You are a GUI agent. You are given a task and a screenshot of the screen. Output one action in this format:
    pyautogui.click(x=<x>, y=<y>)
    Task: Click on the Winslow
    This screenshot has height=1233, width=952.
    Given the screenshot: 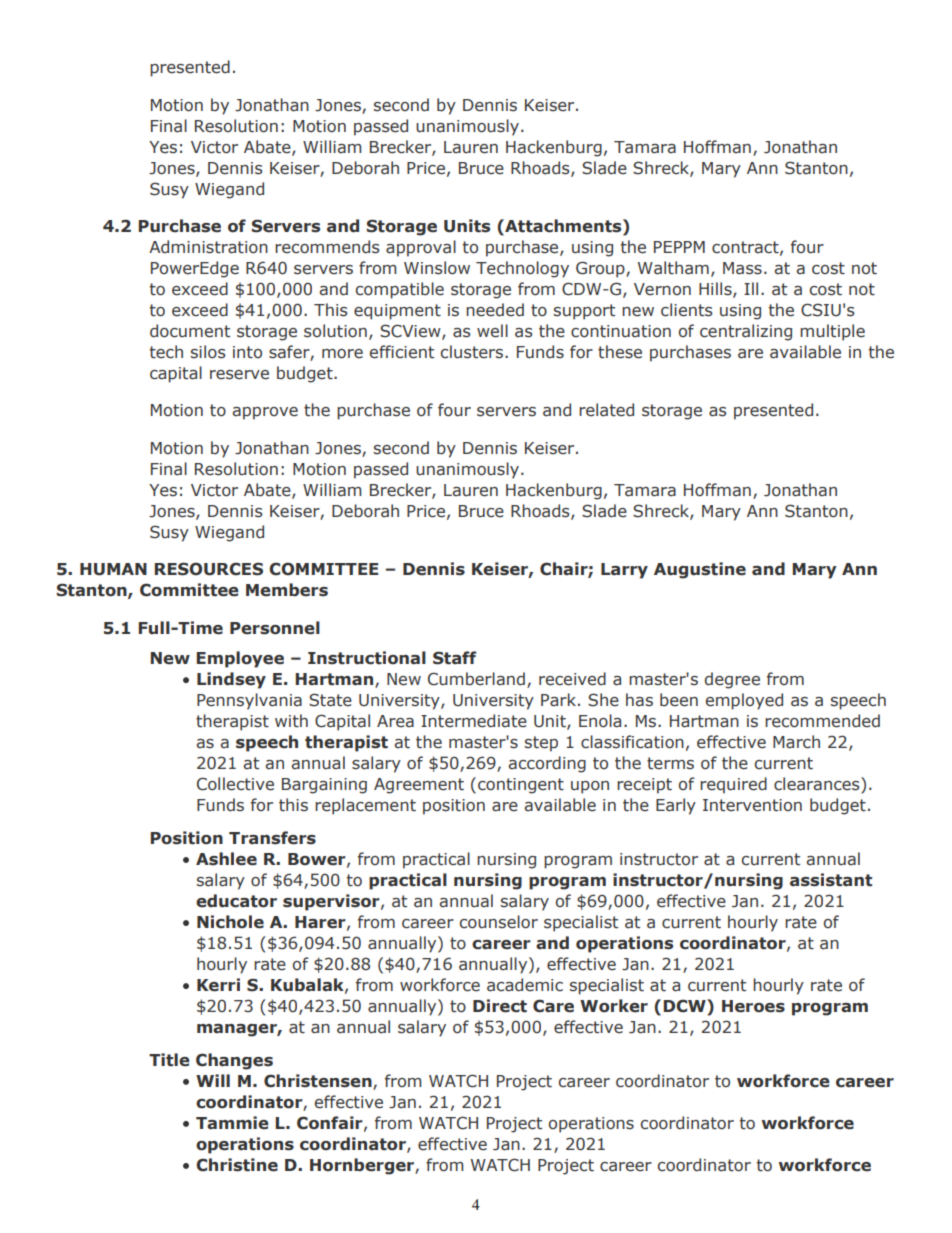 What is the action you would take?
    pyautogui.click(x=437, y=268)
